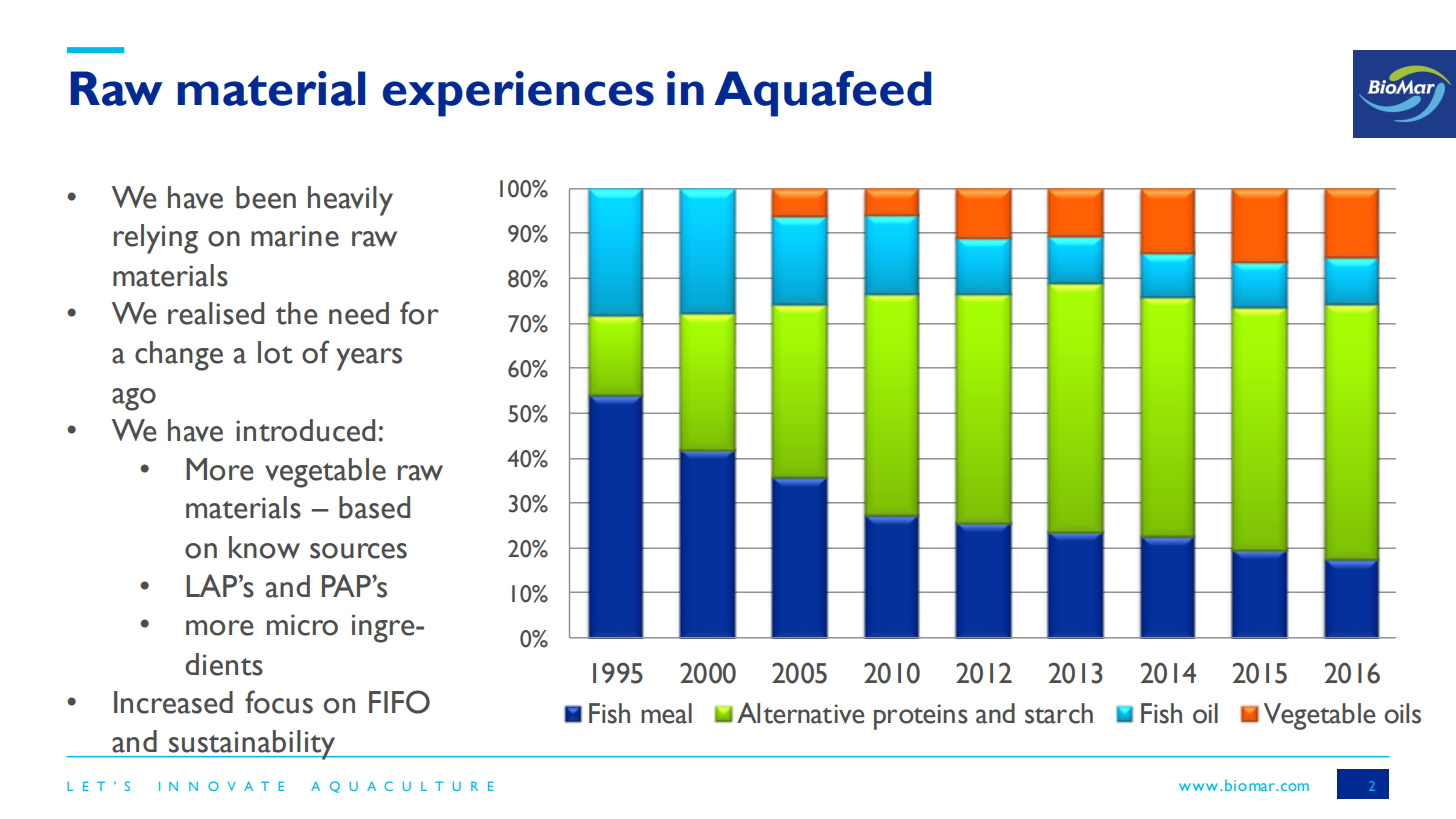 Image resolution: width=1456 pixels, height=819 pixels. I want to click on sources, so click(358, 551).
